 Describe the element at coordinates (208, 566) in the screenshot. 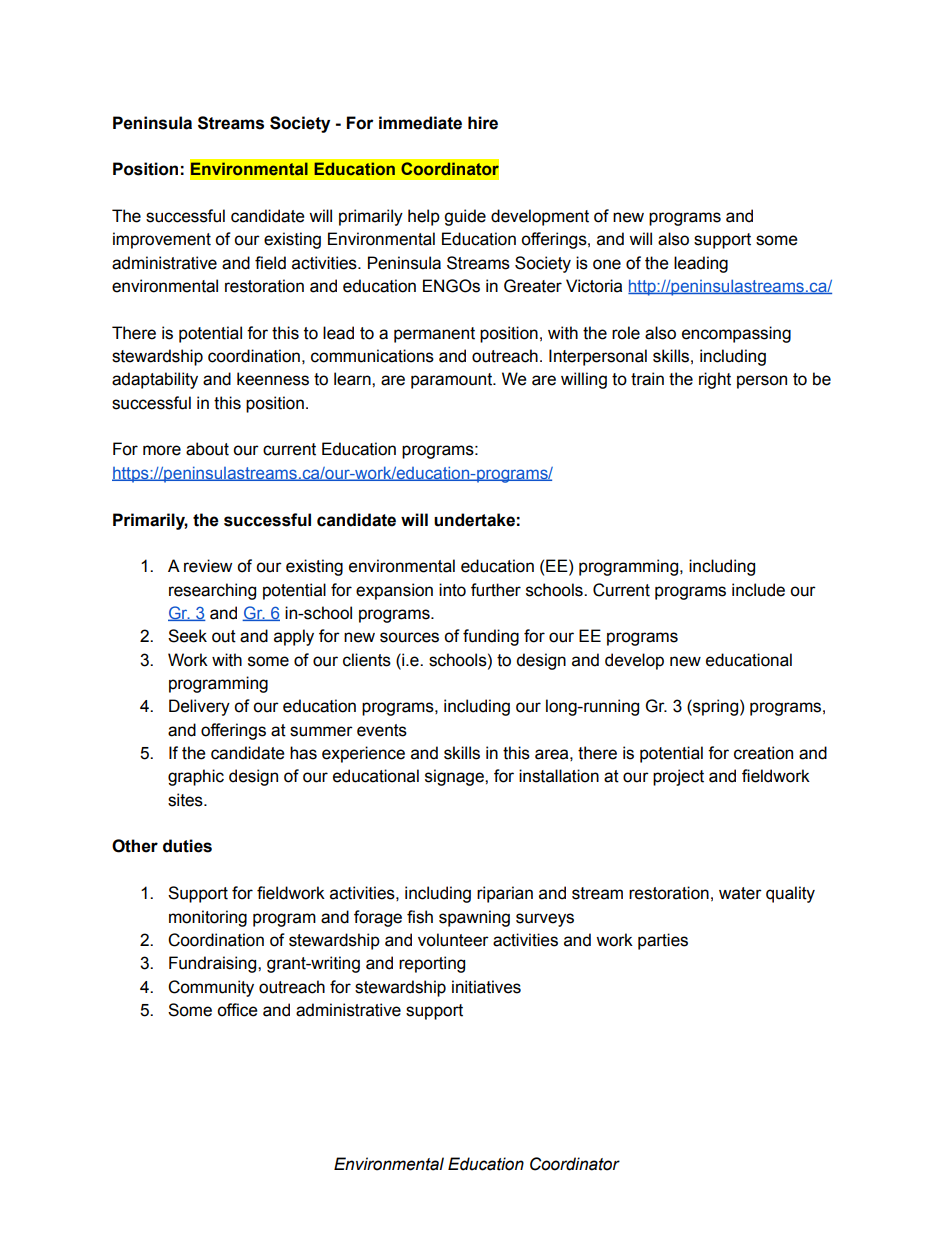

I see `review` at that location.
